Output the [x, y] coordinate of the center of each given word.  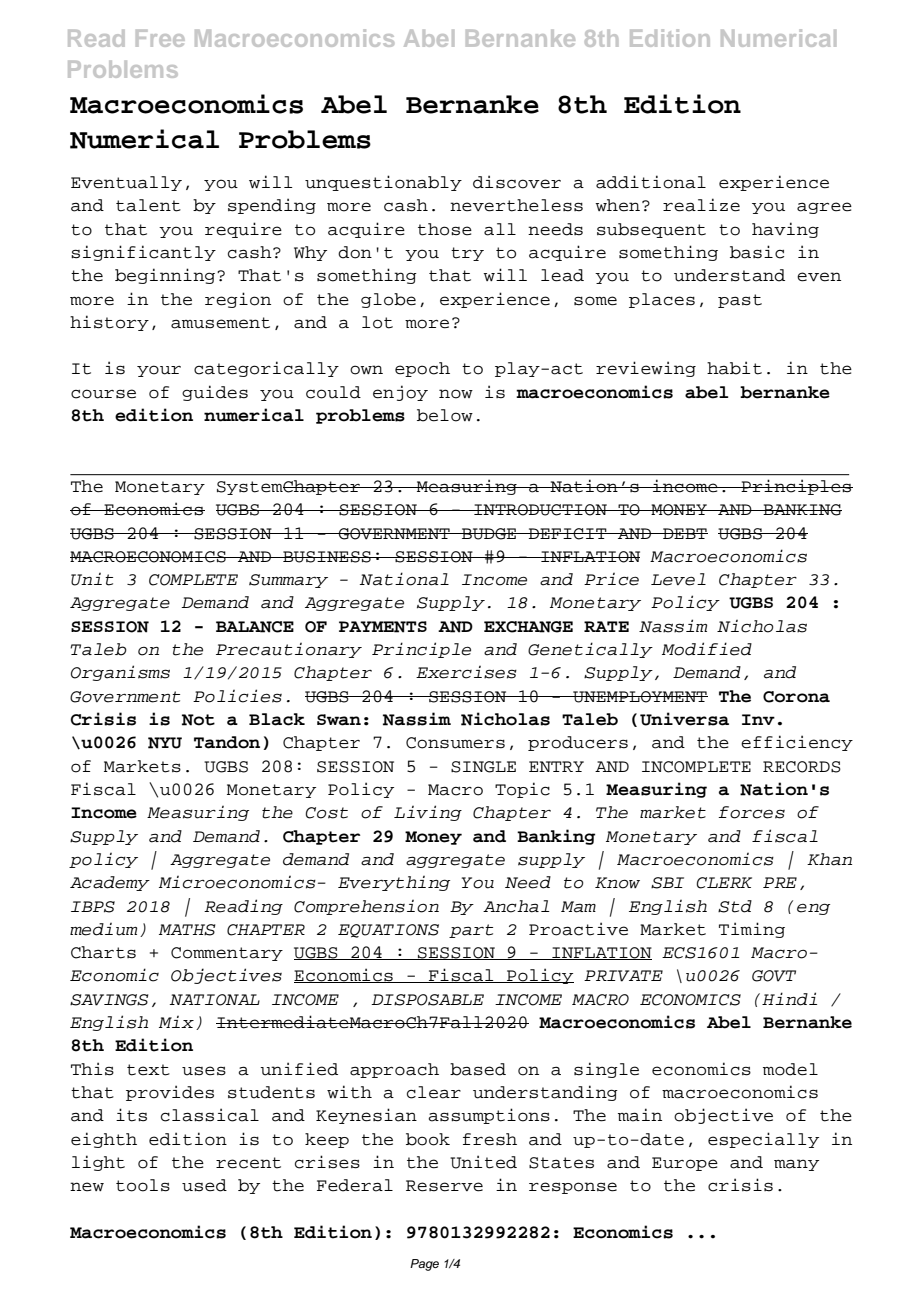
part [471, 931]
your [159, 371]
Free [160, 38]
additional [651, 182]
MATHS [187, 930]
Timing [752, 930]
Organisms [120, 673]
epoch [422, 369]
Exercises [466, 672]
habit [734, 368]
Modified [707, 649]
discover [517, 182]
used [204, 1185]
